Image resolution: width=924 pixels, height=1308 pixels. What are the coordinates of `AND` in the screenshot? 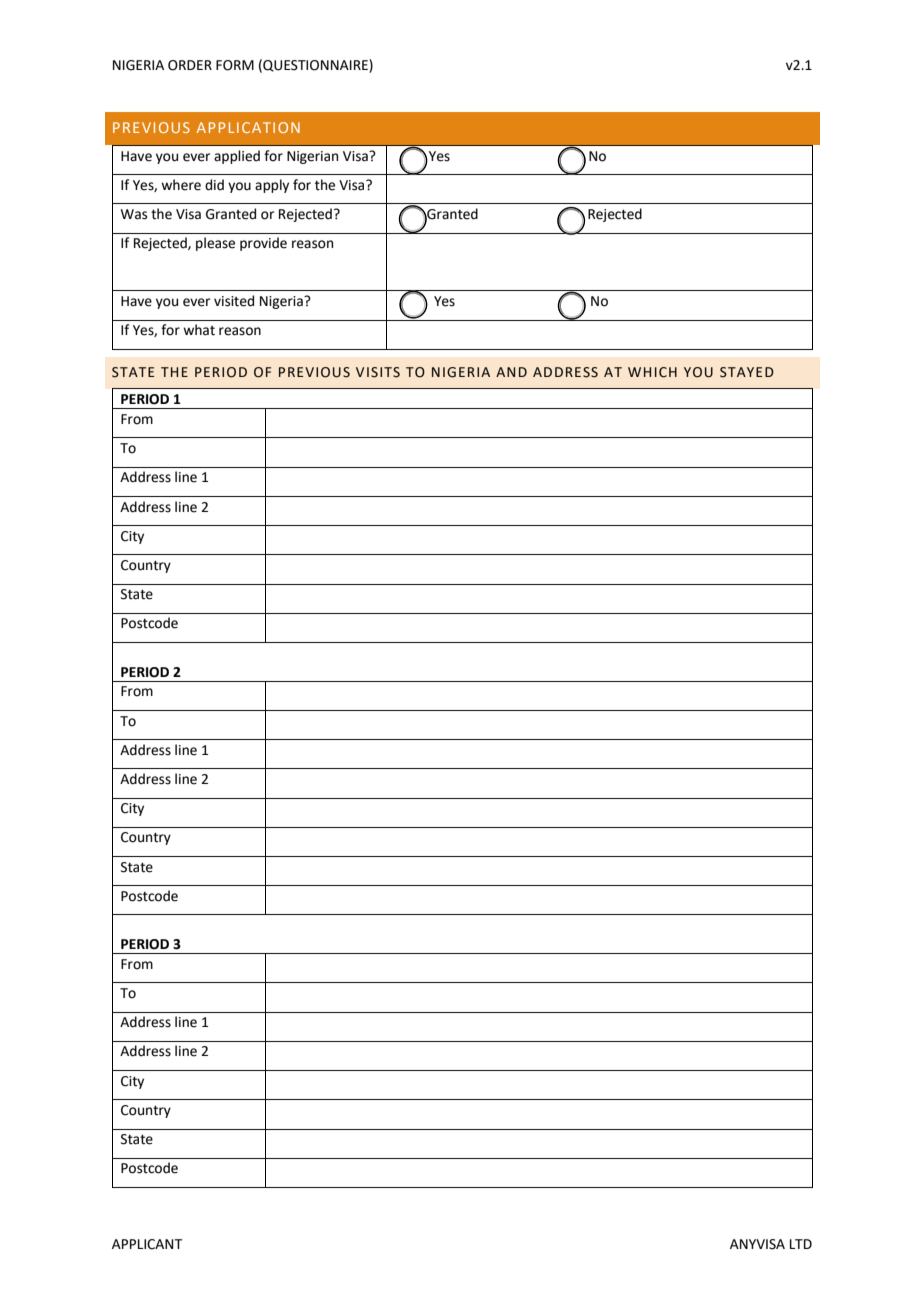 It's located at (511, 372).
